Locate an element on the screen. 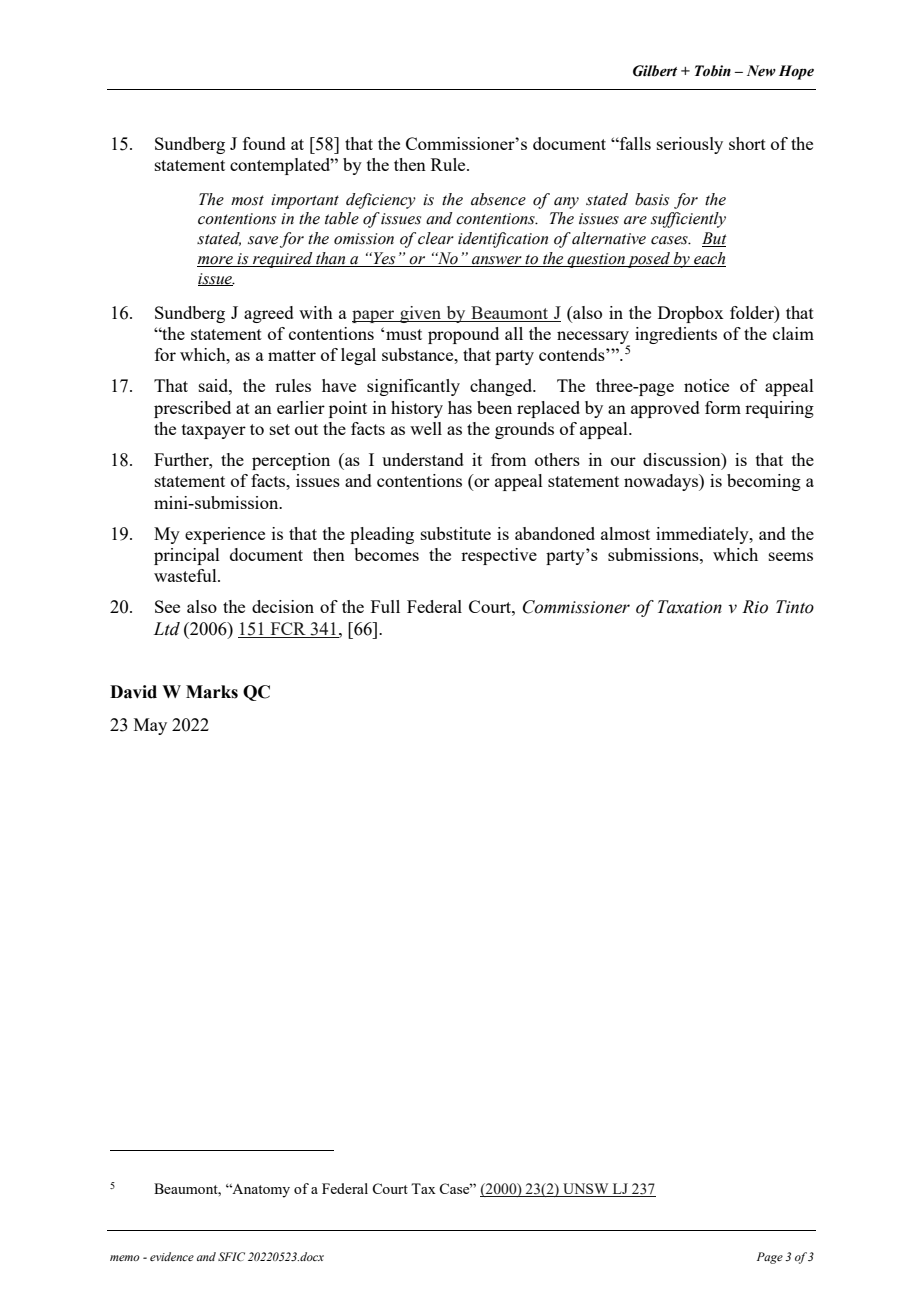 Image resolution: width=924 pixels, height=1308 pixels. taxpayer is located at coordinates (214, 431).
